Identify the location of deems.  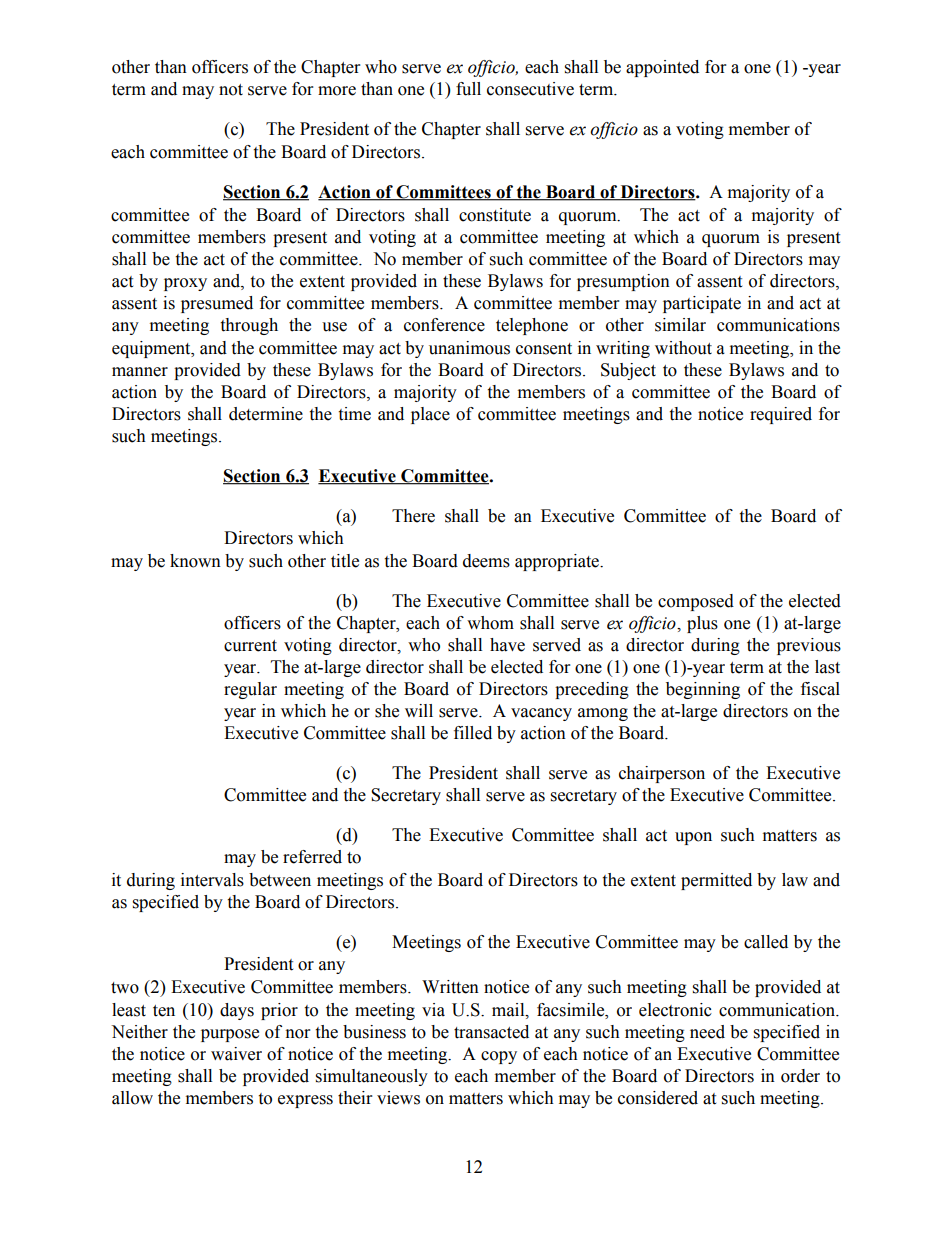
(486, 561).
